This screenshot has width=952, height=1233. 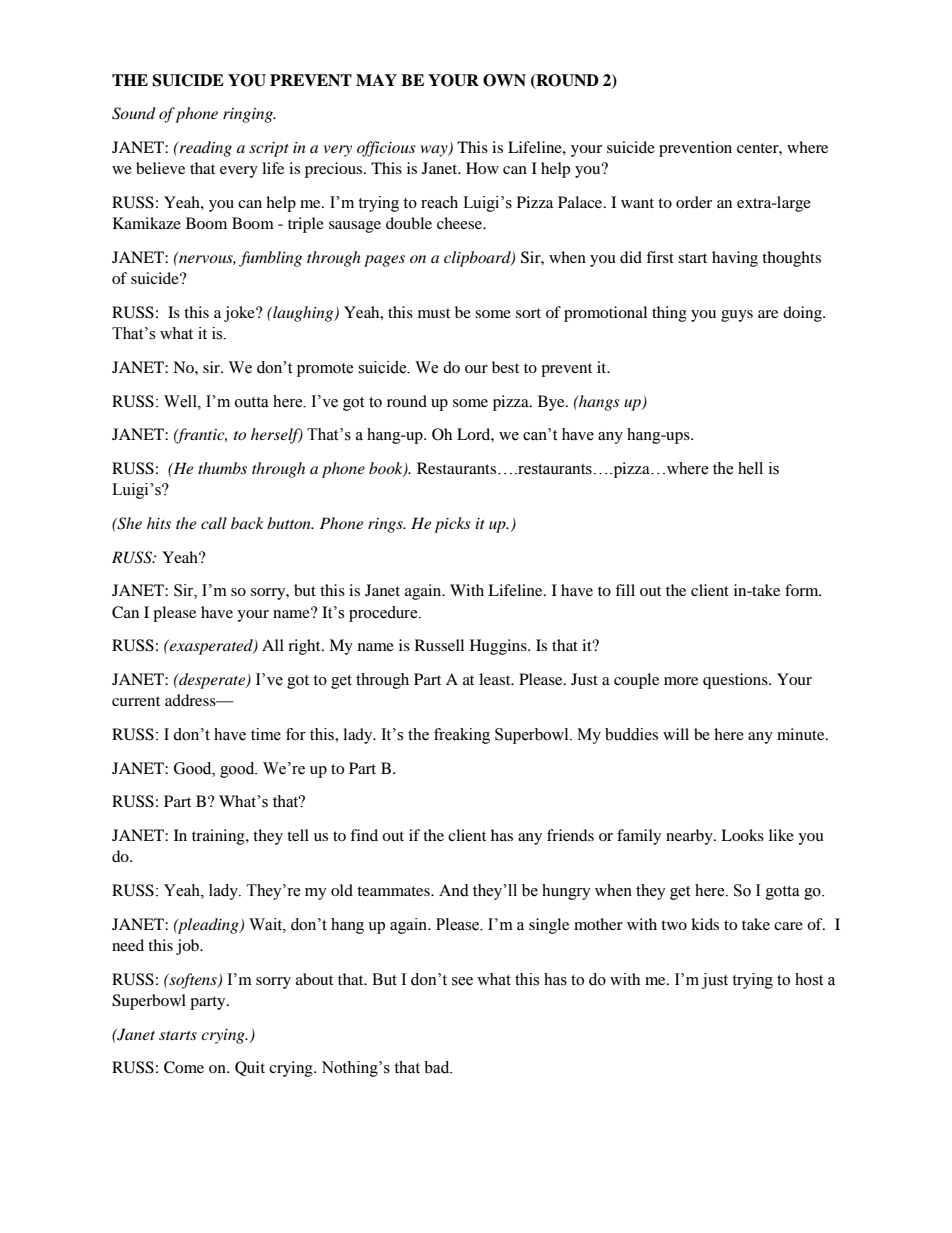 What do you see at coordinates (249, 115) in the screenshot?
I see `ringing` at bounding box center [249, 115].
